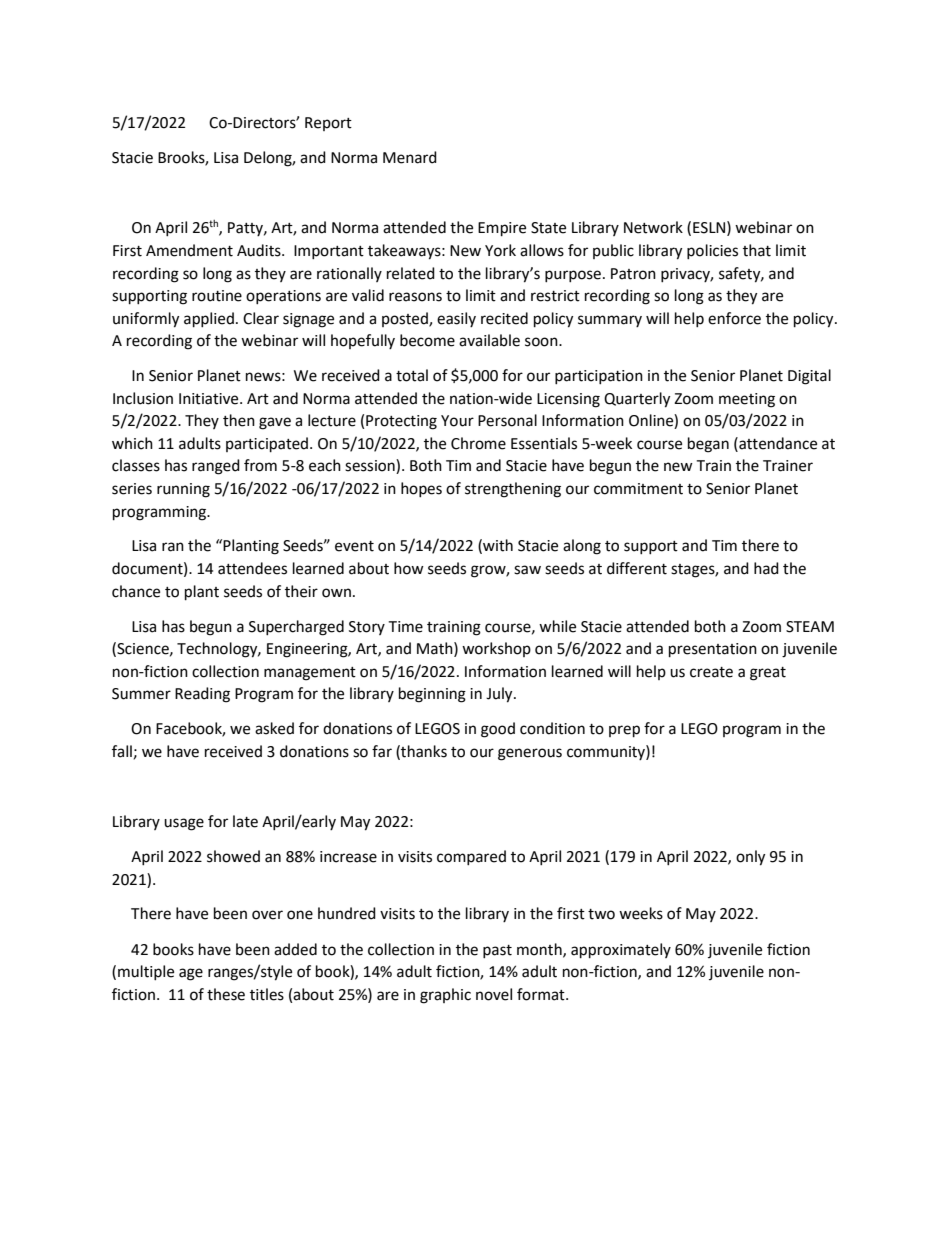 The image size is (952, 1233). I want to click on past, so click(497, 951).
